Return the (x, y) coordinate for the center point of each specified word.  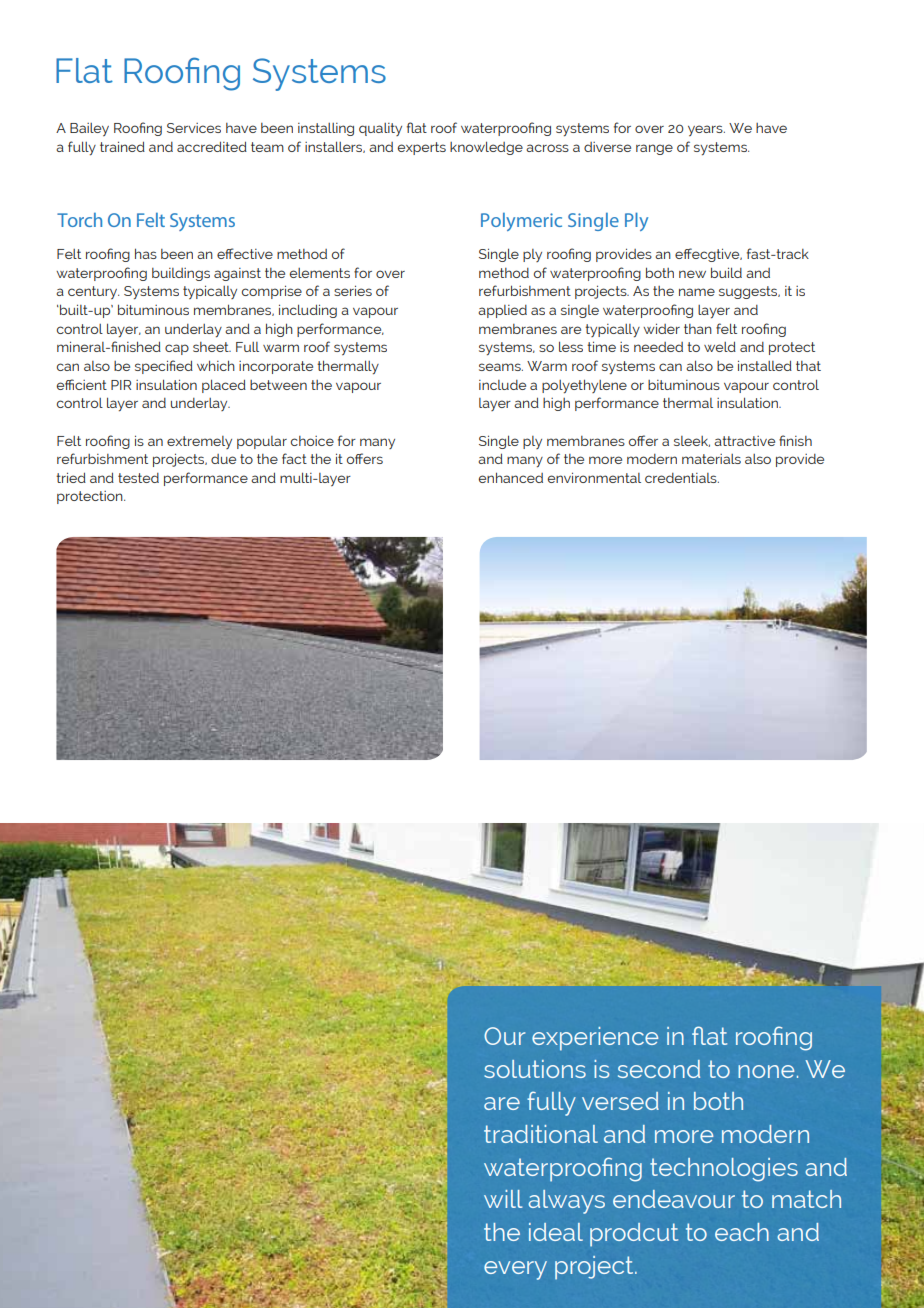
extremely (199, 442)
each (742, 1232)
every (515, 1270)
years (706, 130)
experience (595, 1039)
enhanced (511, 477)
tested (138, 478)
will (503, 1199)
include (502, 385)
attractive (744, 441)
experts (422, 148)
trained (122, 146)
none (766, 1071)
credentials (682, 478)
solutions (535, 1069)
